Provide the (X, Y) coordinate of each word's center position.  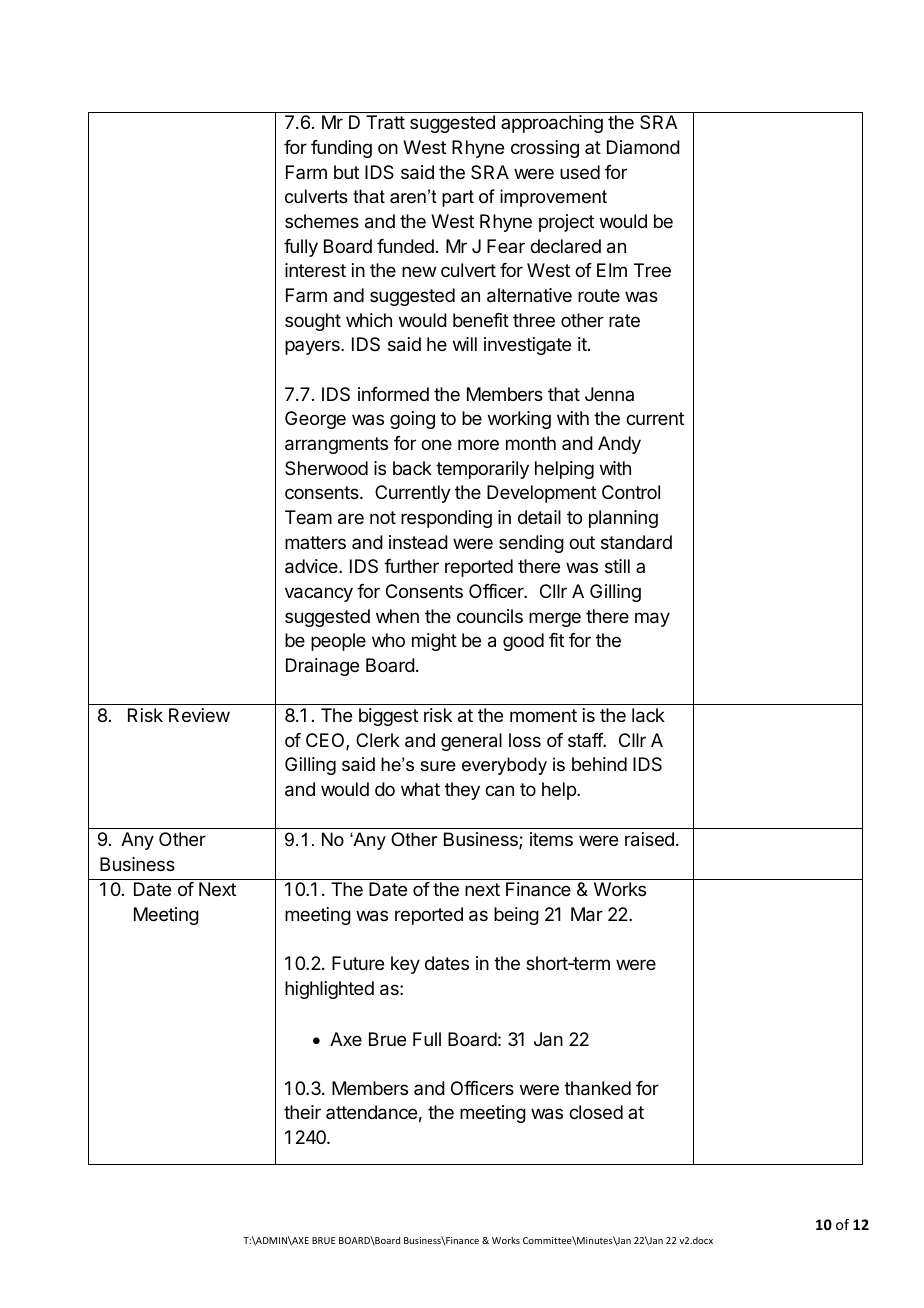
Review (199, 715)
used (580, 172)
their (302, 1112)
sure (438, 766)
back (412, 468)
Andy (619, 445)
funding (341, 149)
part (458, 198)
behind (599, 764)
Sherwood (326, 468)
